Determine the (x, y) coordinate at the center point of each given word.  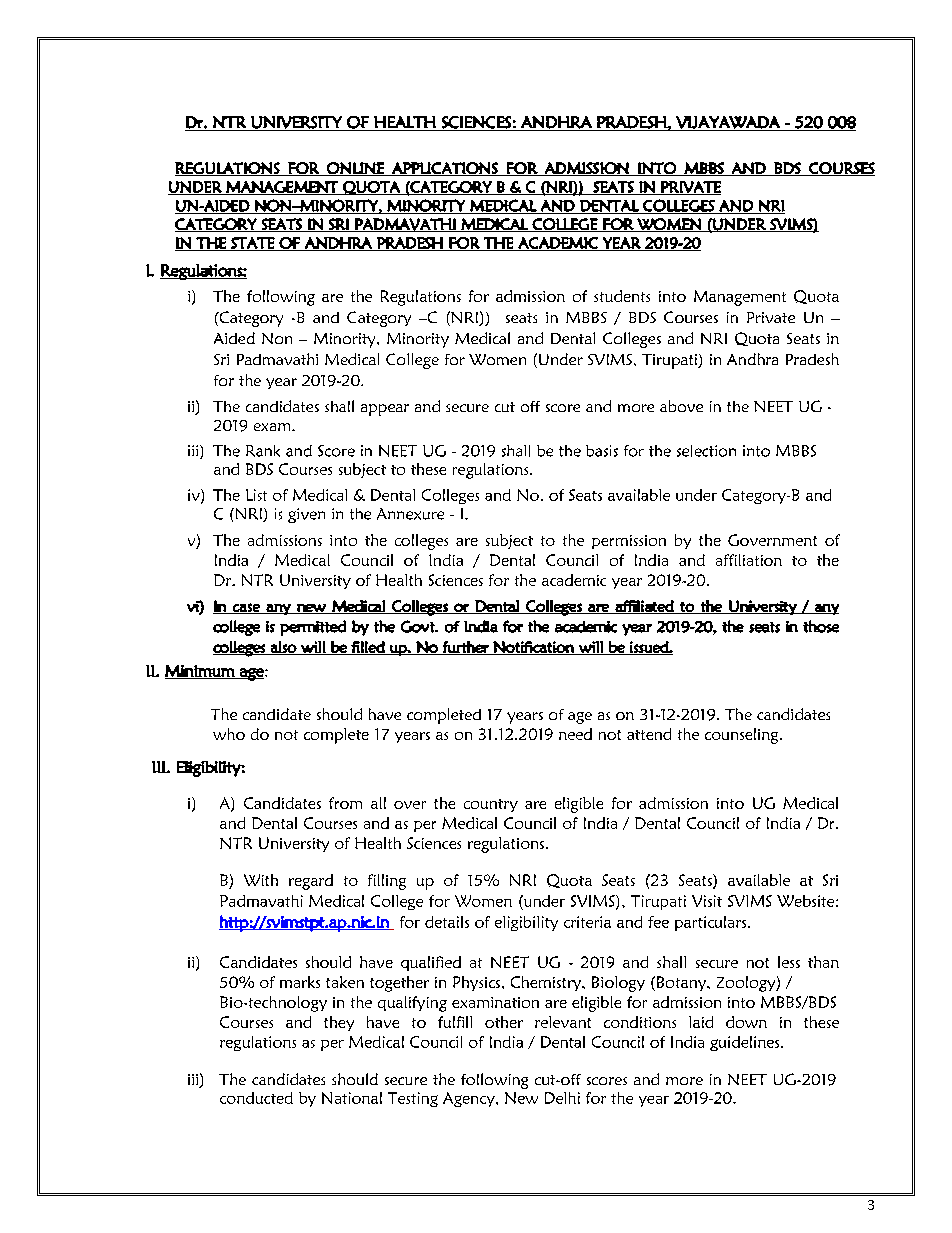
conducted (256, 1098)
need (575, 734)
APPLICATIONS (445, 169)
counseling (743, 736)
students (622, 296)
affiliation (749, 560)
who (229, 734)
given (306, 515)
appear (385, 410)
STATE (253, 244)
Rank (263, 451)
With (261, 880)
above (681, 406)
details (447, 922)
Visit (707, 901)
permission (629, 542)
